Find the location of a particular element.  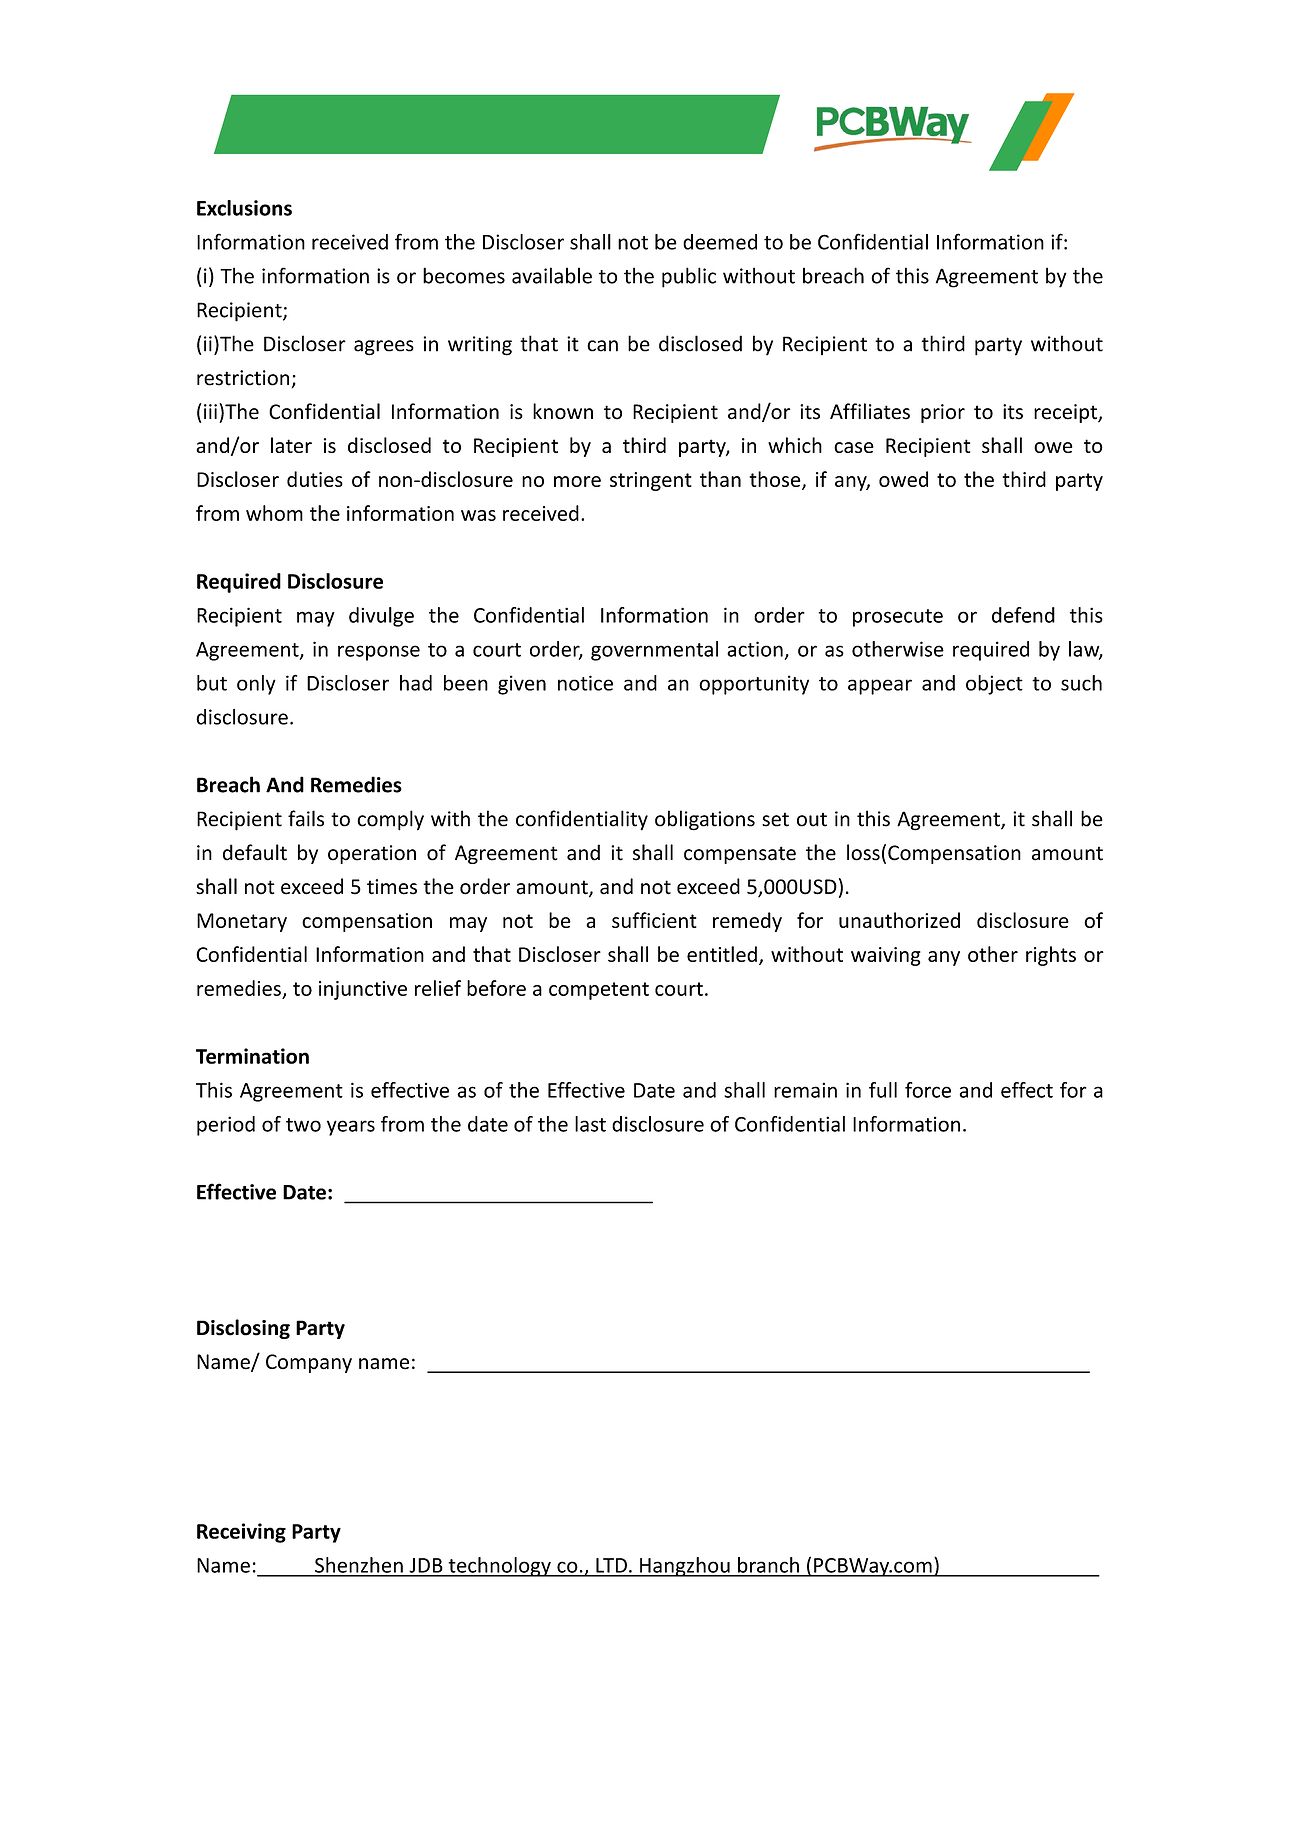

defend is located at coordinates (1023, 615).
